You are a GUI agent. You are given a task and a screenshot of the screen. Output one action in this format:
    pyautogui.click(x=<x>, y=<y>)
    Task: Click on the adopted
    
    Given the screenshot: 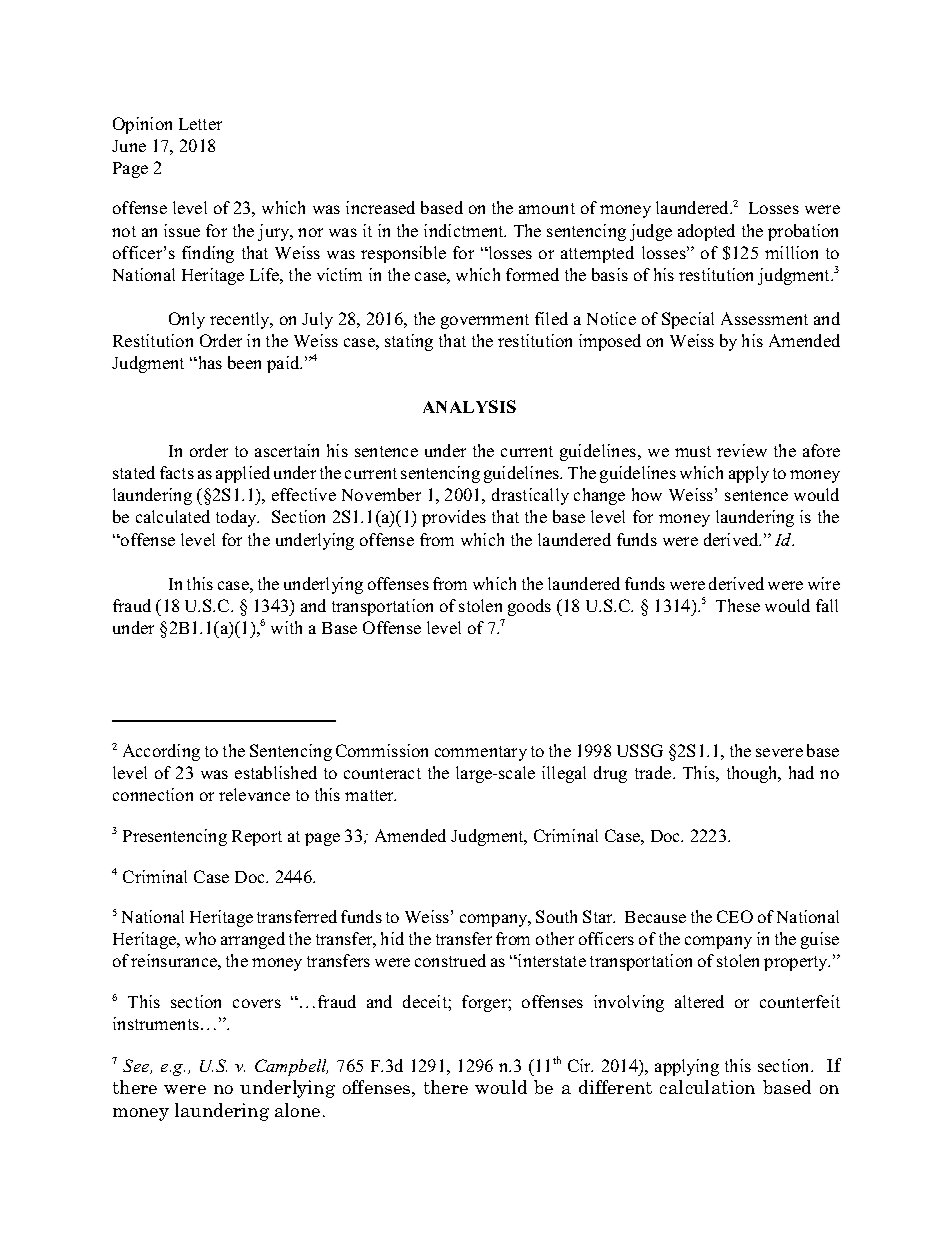 What is the action you would take?
    pyautogui.click(x=706, y=232)
